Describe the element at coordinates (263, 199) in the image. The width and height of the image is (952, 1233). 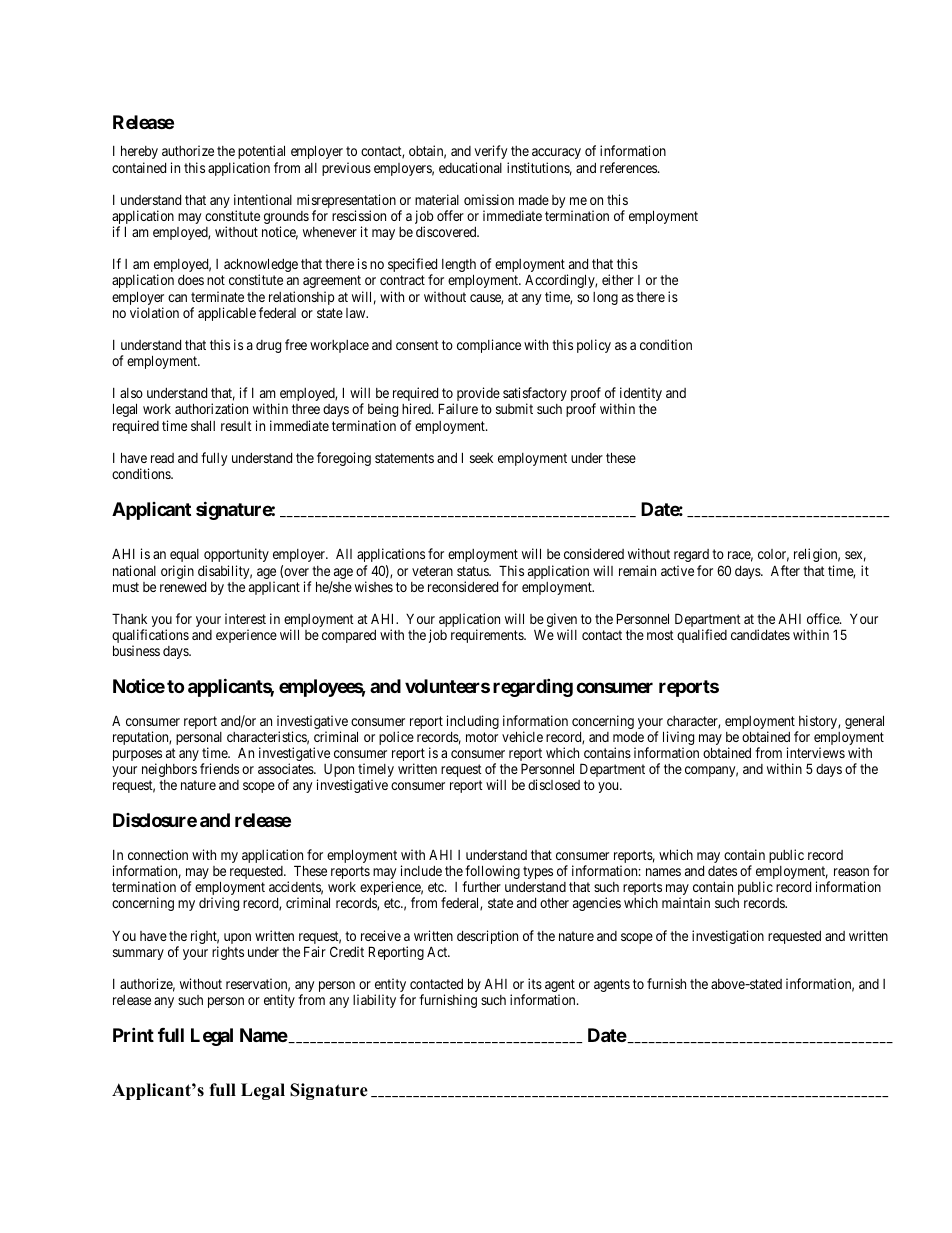
I see `intentional` at that location.
